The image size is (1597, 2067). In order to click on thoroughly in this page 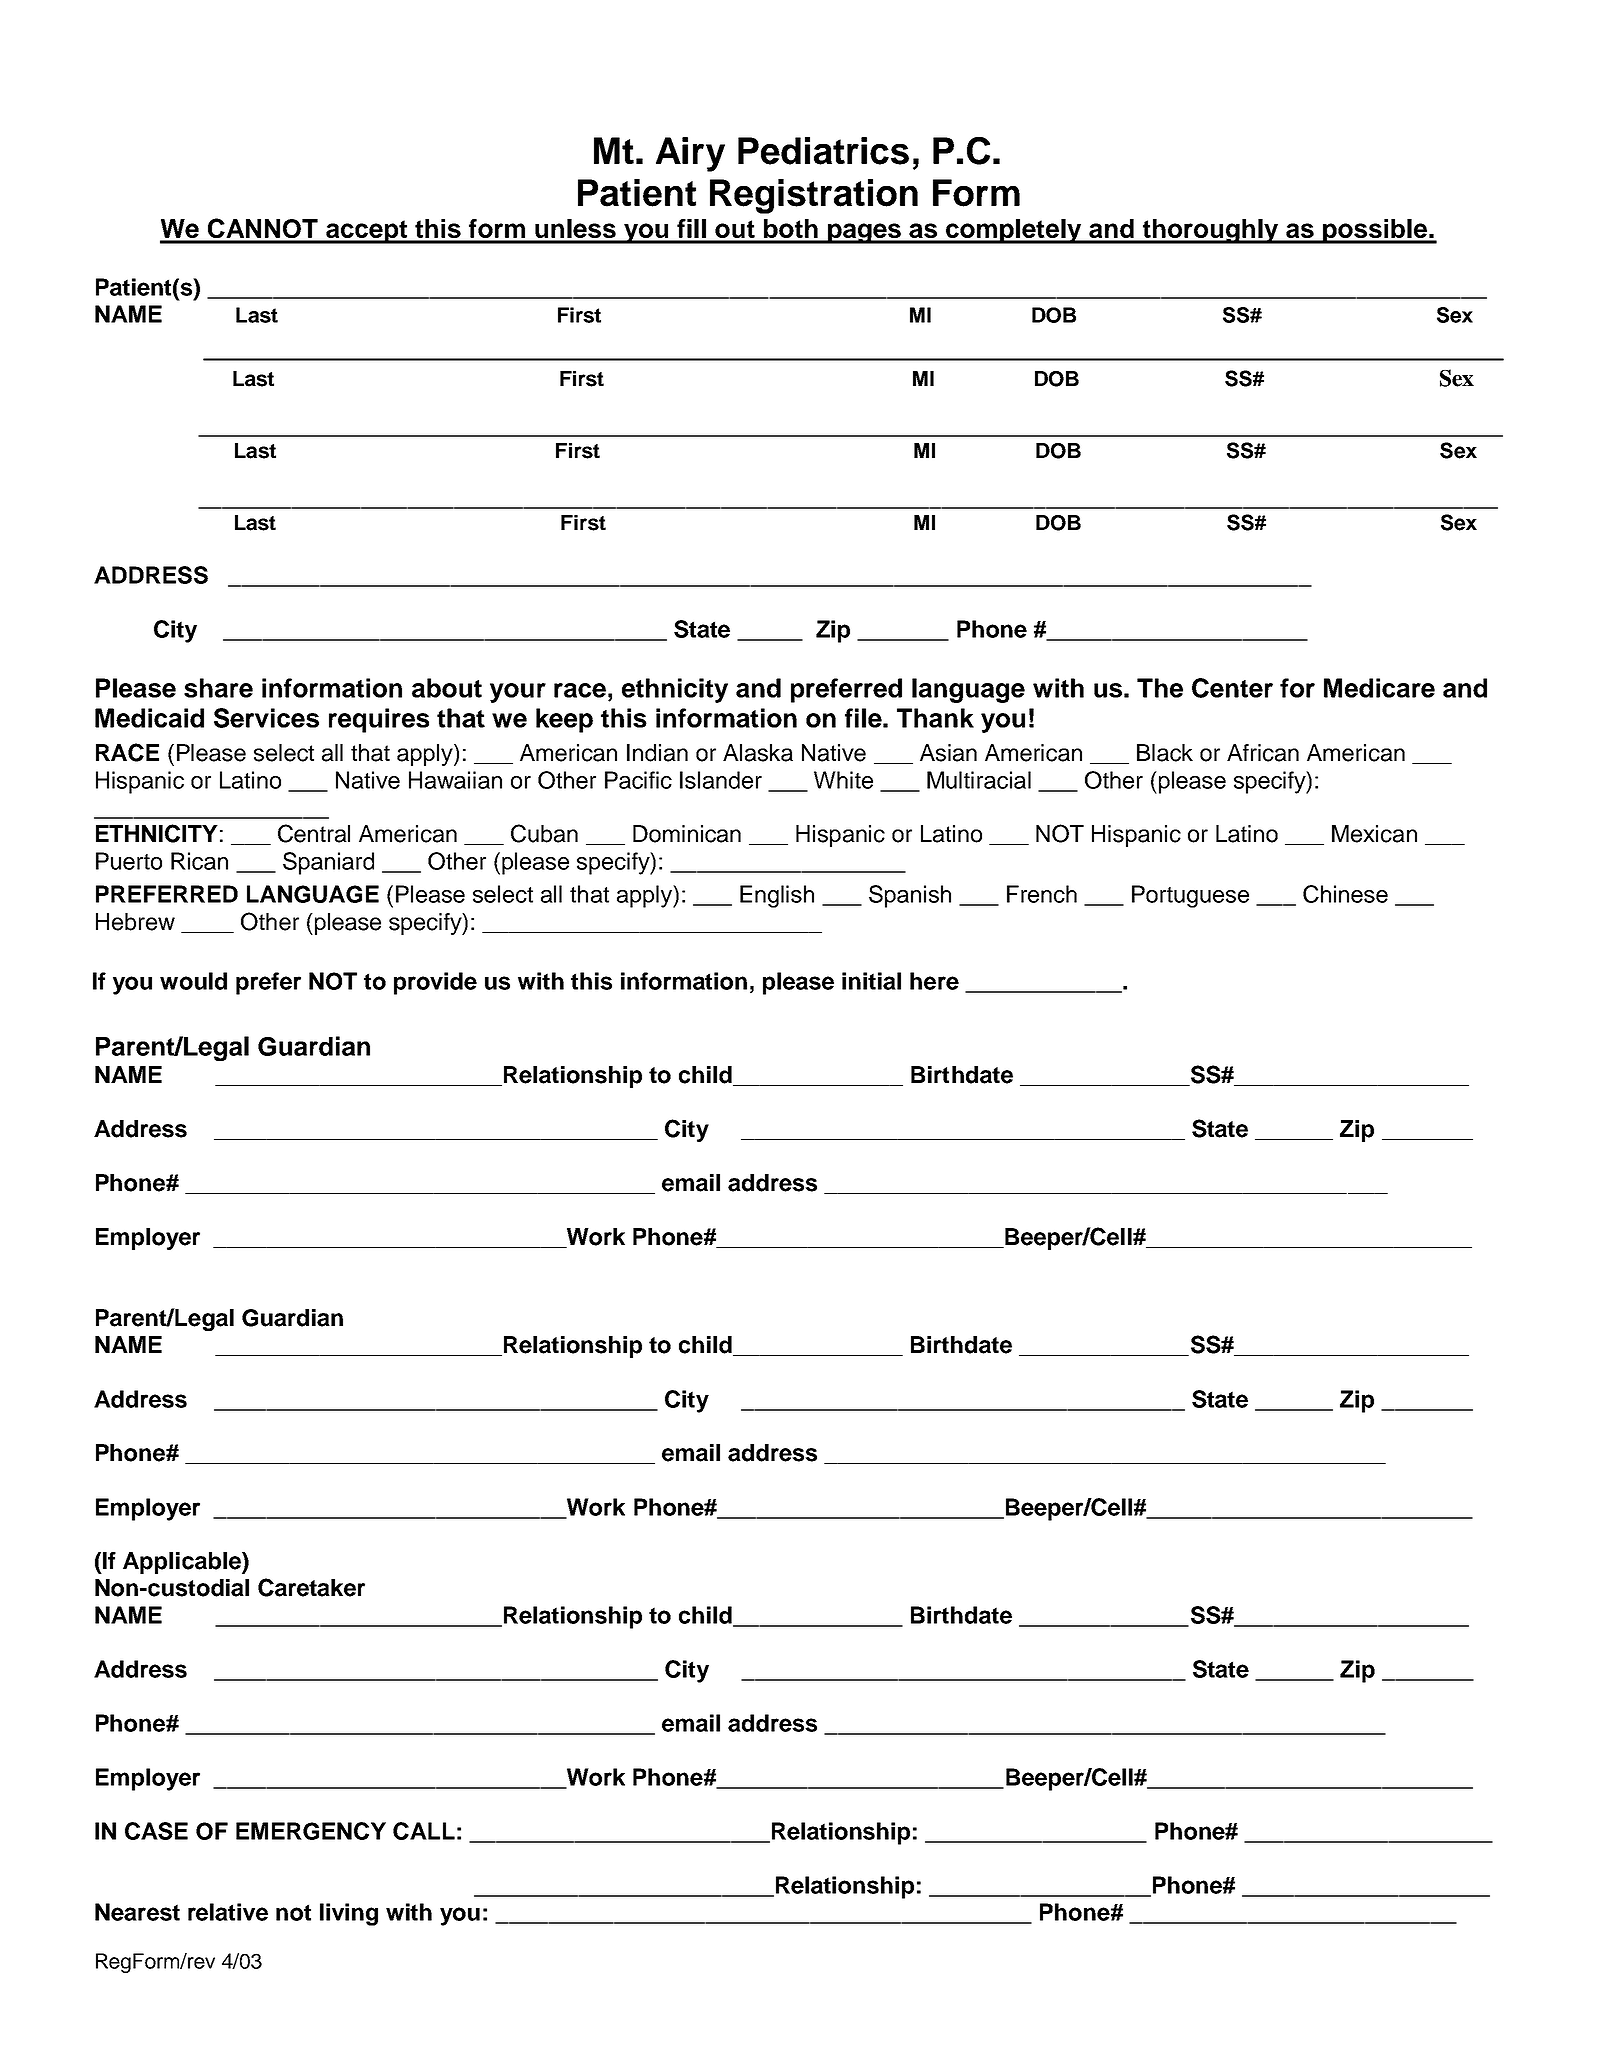, I will do `click(1210, 231)`.
